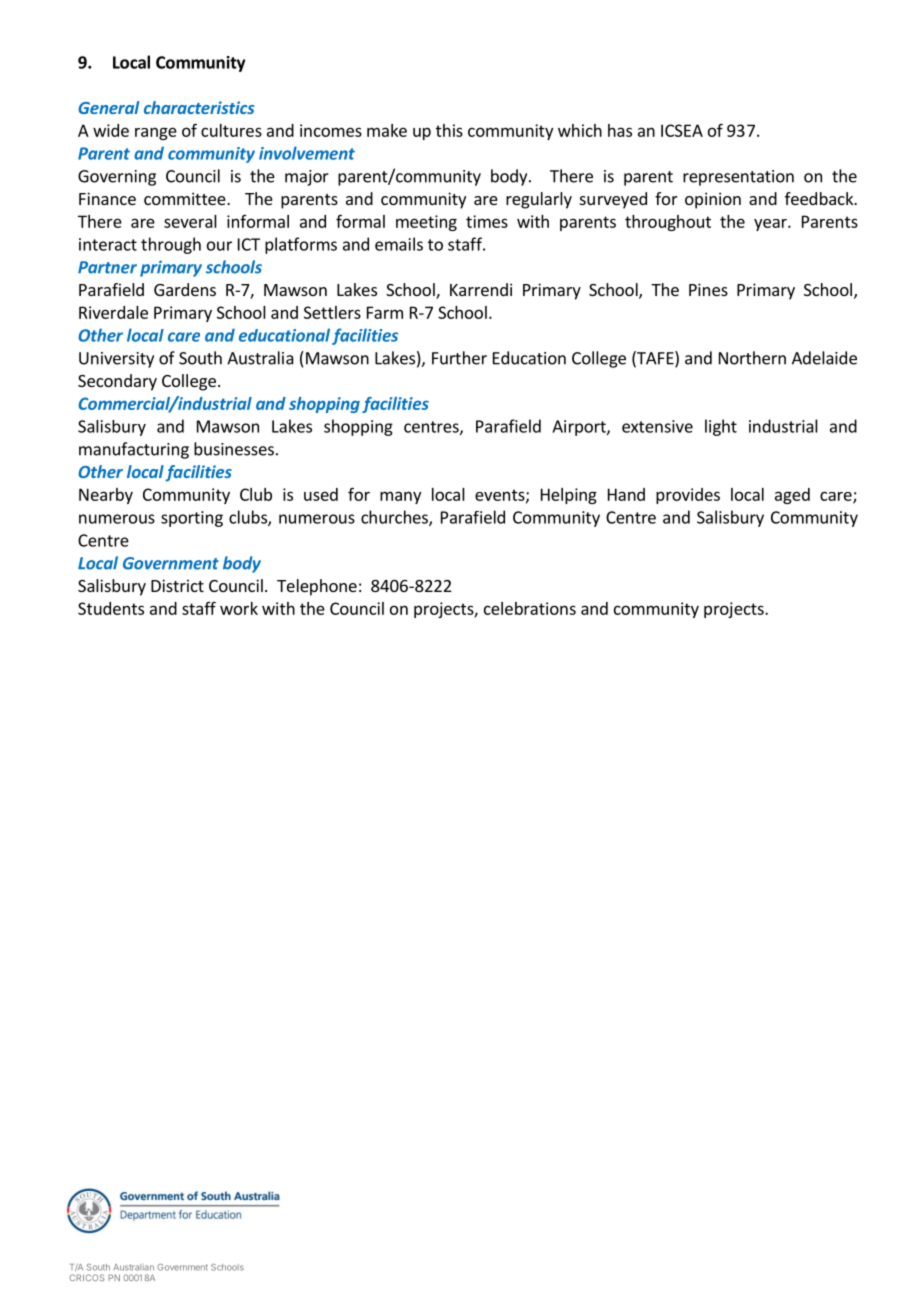  I want to click on businesses, so click(234, 449).
